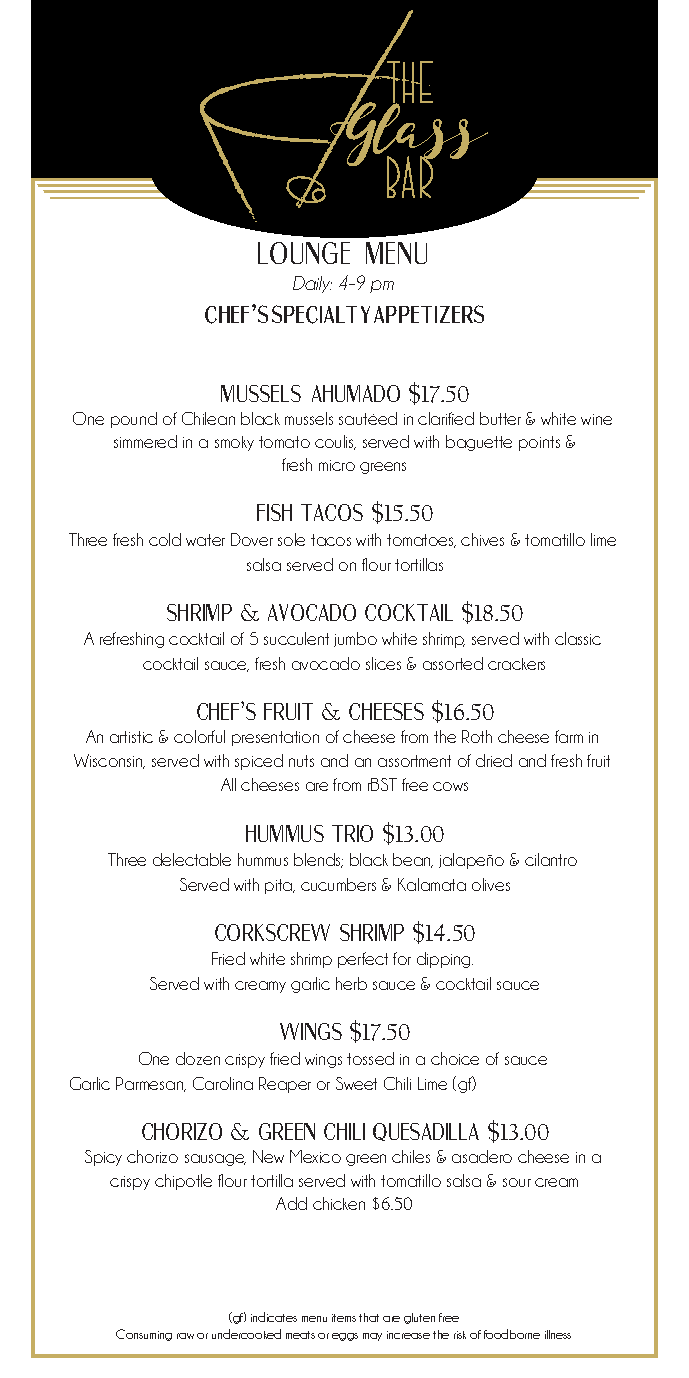 This document has height=1378, width=689. Describe the element at coordinates (131, 737) in the document. I see `artistic` at that location.
